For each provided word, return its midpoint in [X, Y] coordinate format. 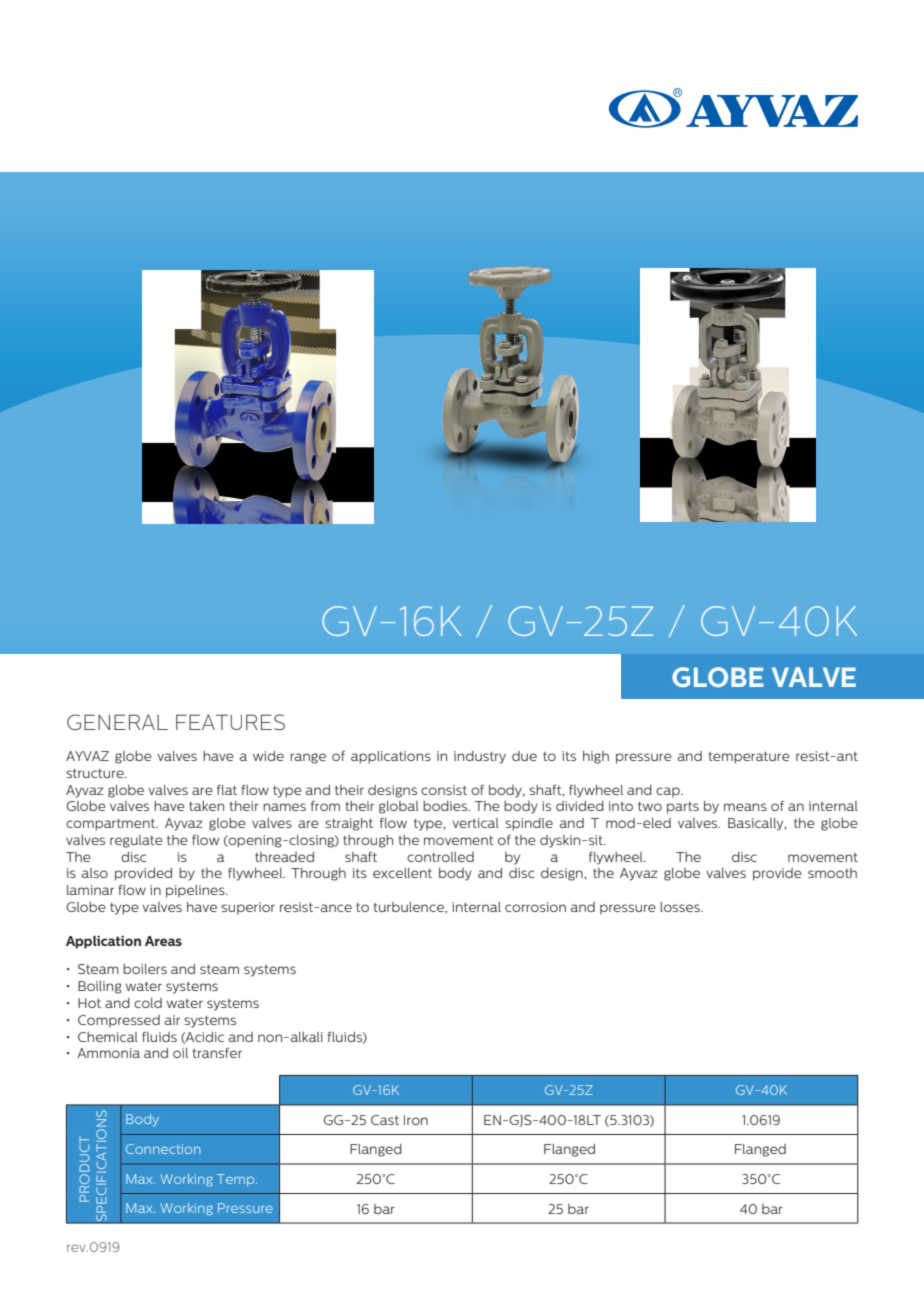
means [745, 807]
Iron [416, 1120]
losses [681, 907]
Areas [163, 941]
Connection [163, 1149]
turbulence [409, 908]
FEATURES [230, 722]
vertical [476, 823]
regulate [136, 841]
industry [480, 757]
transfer [217, 1053]
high [596, 757]
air [172, 1020]
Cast [385, 1120]
